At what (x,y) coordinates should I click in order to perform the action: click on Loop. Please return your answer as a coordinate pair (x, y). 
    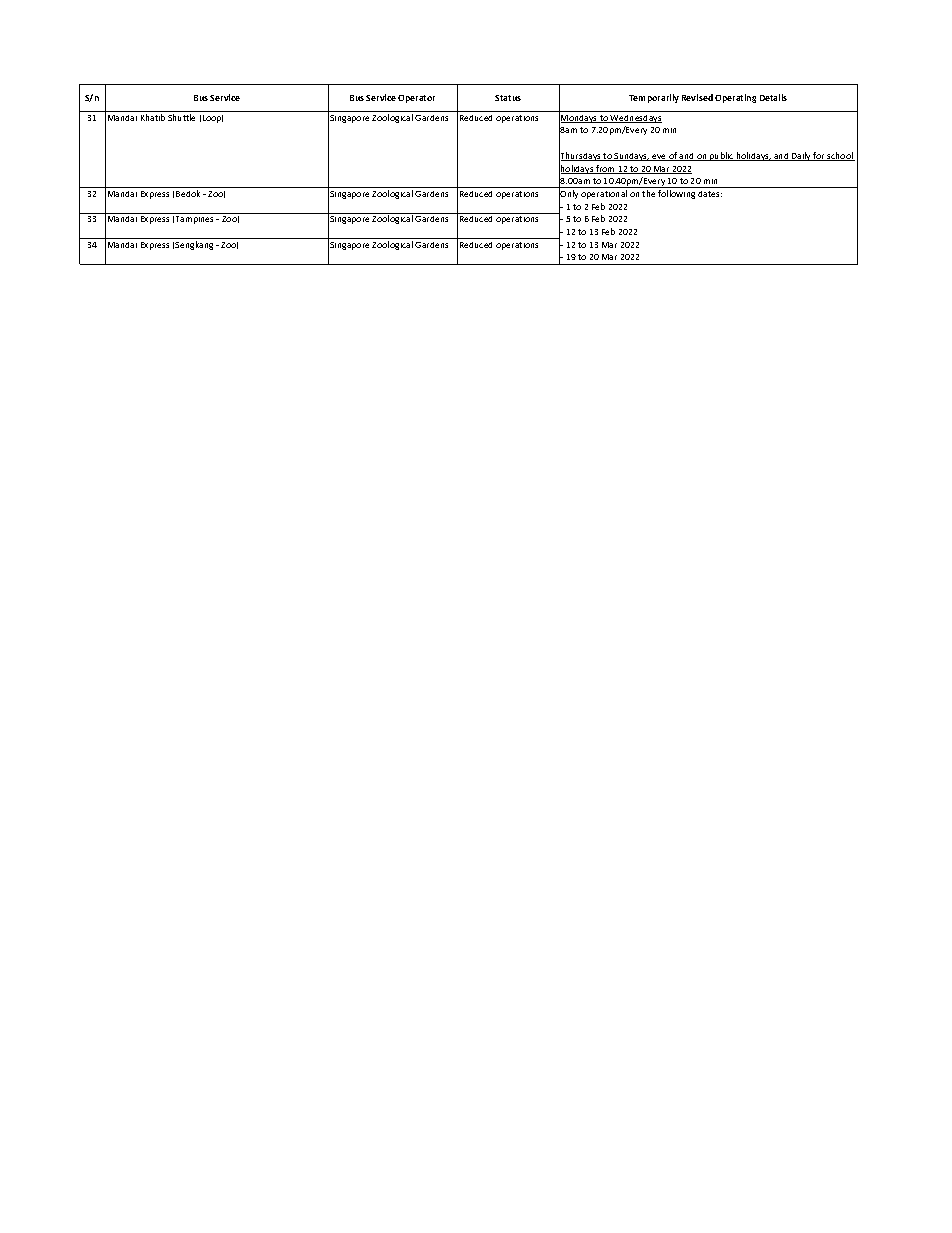
    Looking at the image, I should click on (213, 119).
